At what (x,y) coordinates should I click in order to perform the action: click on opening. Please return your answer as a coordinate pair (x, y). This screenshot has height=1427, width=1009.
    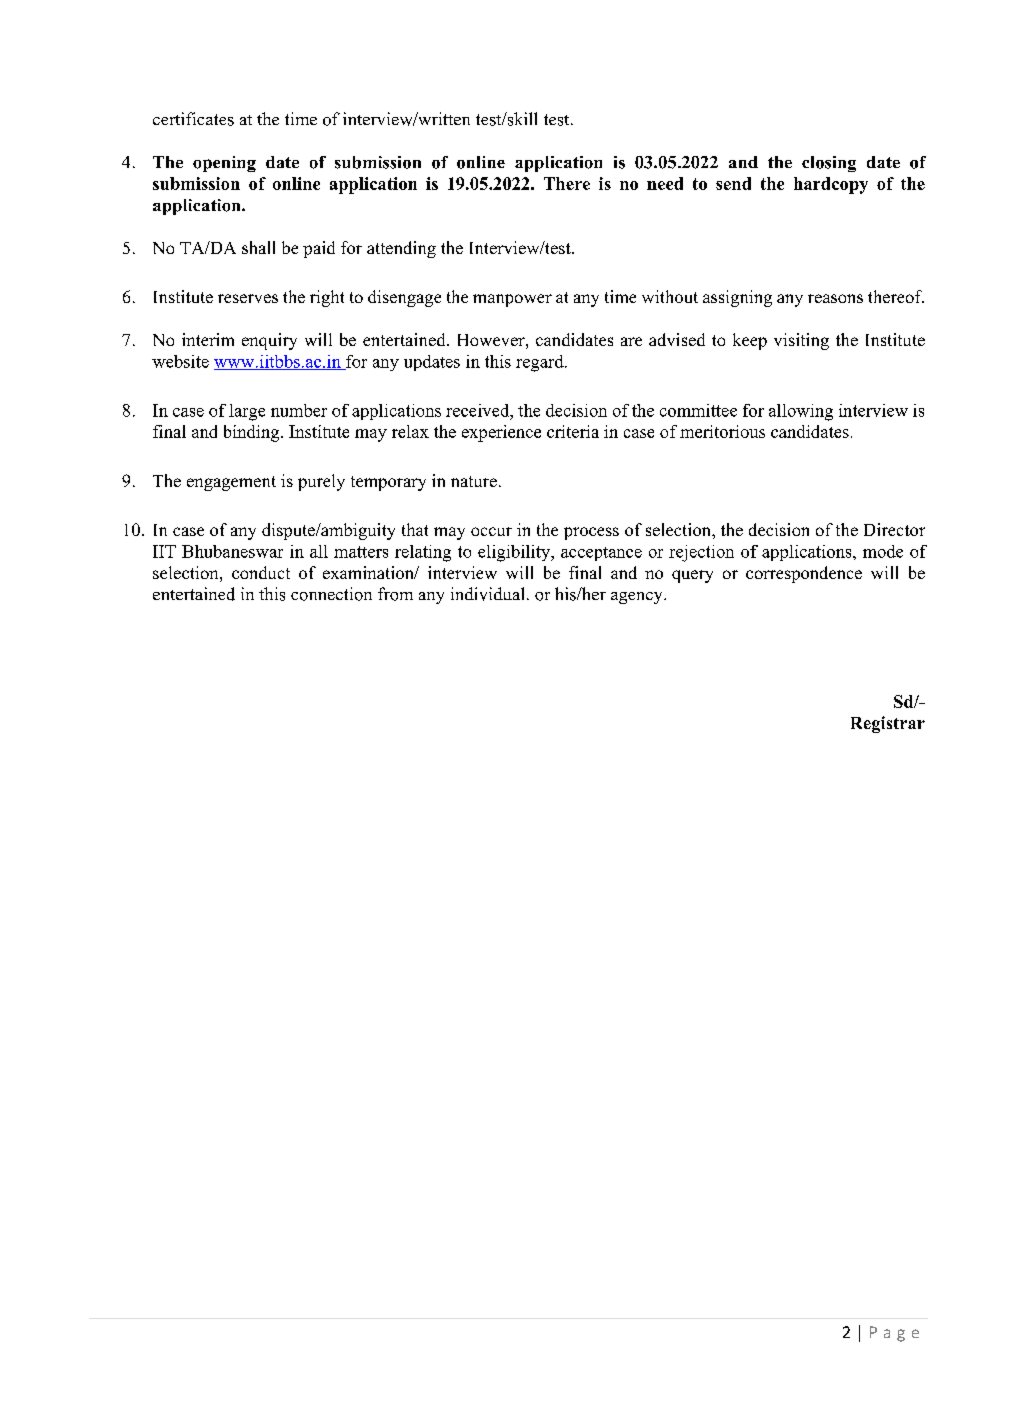
    Looking at the image, I should click on (224, 164).
